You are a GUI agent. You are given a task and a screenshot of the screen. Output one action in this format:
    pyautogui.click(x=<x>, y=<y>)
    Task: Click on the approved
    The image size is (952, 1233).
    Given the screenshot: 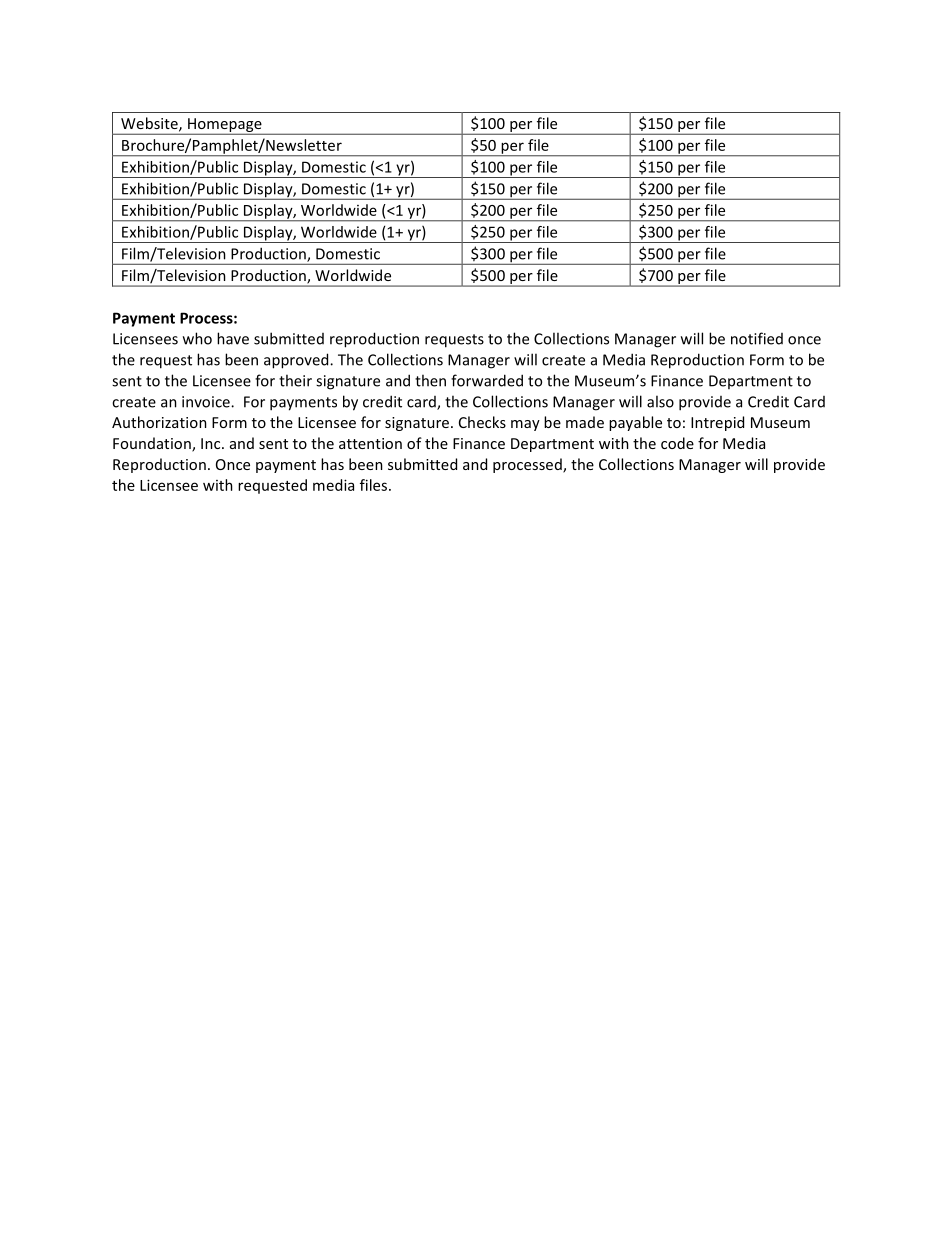 What is the action you would take?
    pyautogui.click(x=297, y=361)
